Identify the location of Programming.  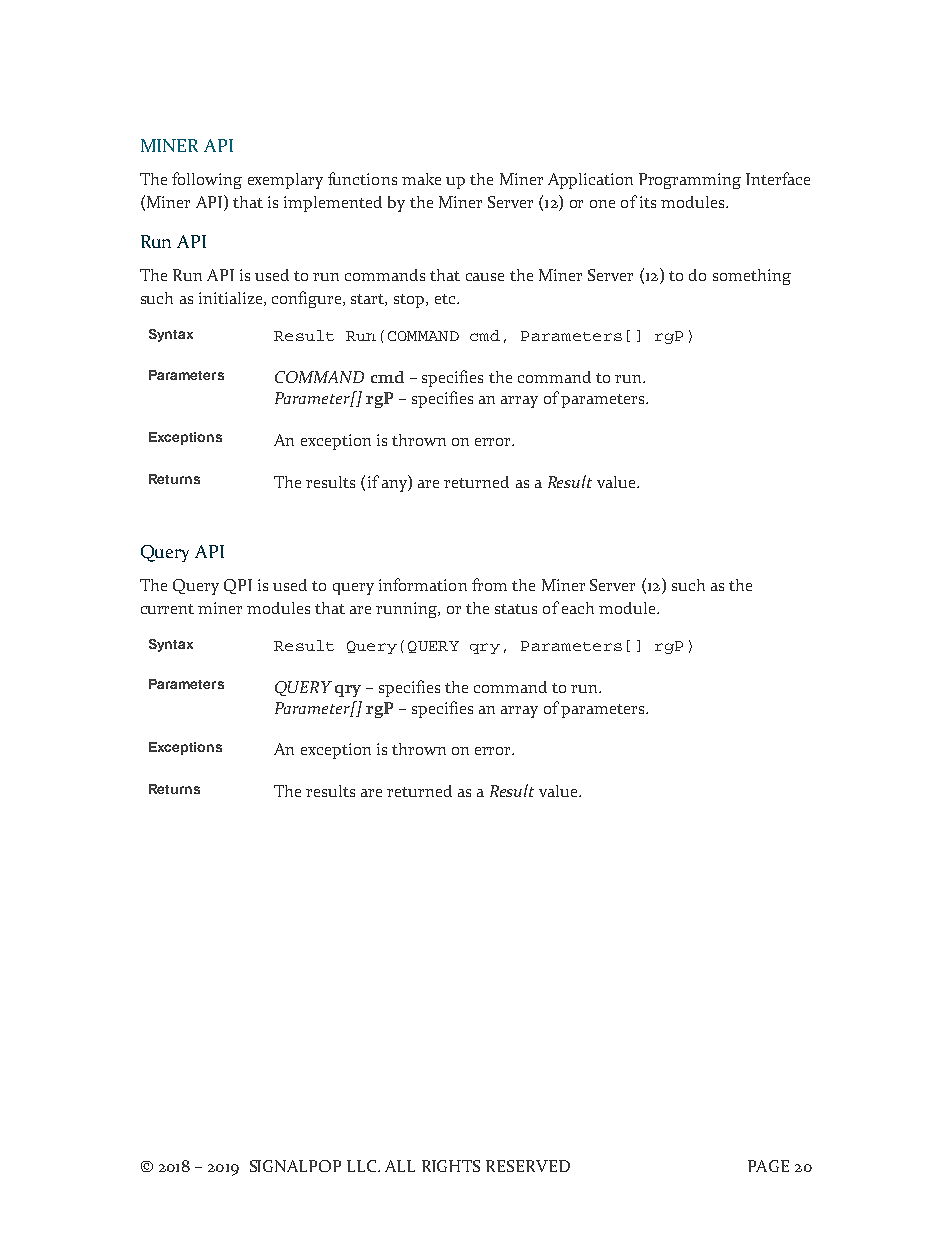
(690, 181).
